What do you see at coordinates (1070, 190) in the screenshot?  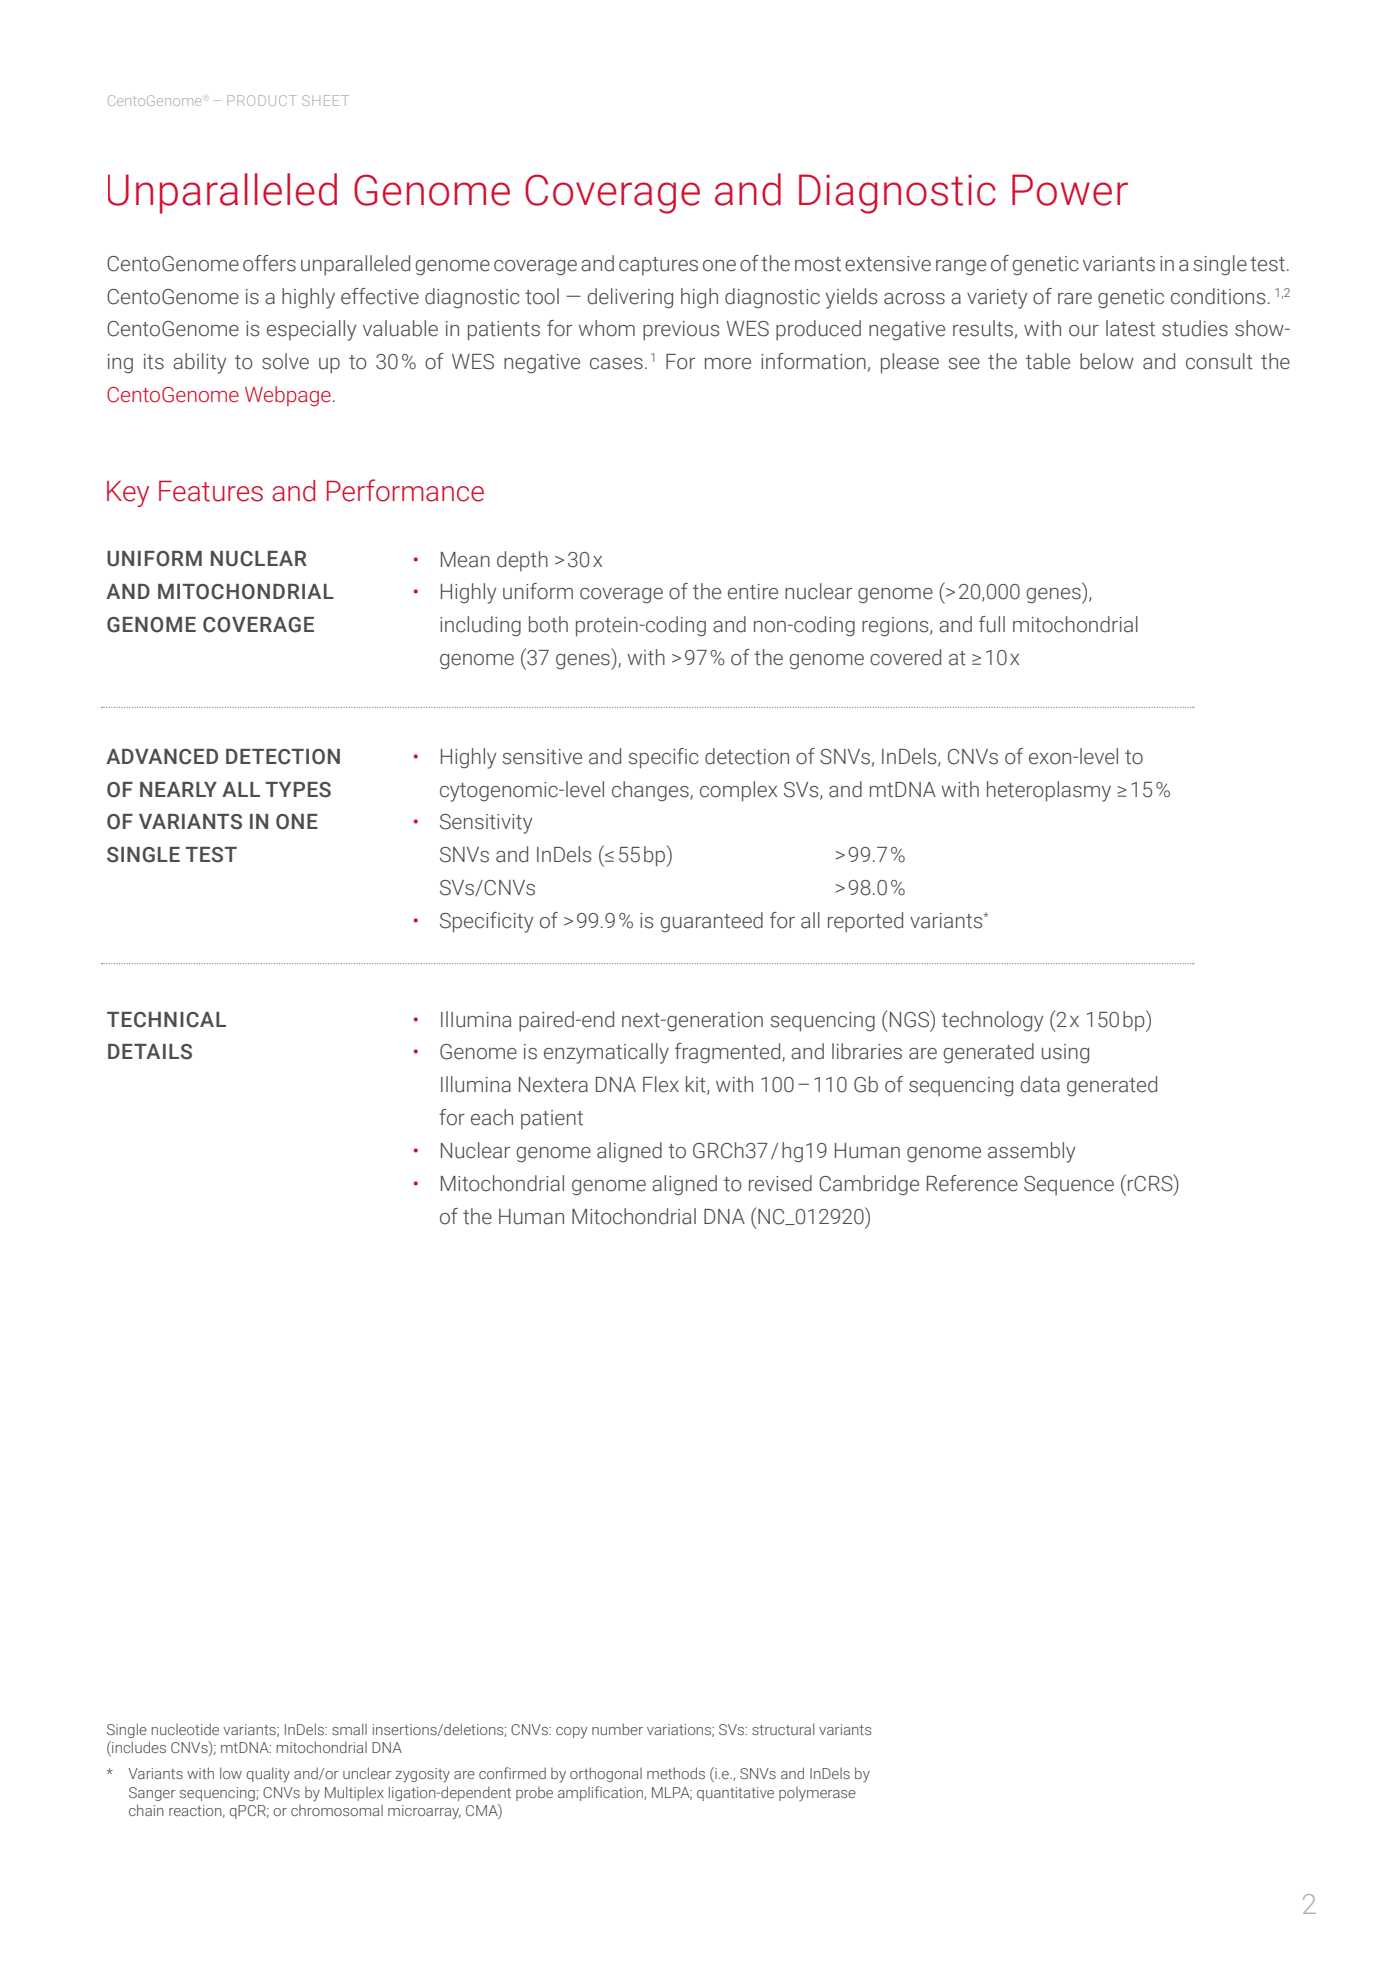 I see `Power` at bounding box center [1070, 190].
